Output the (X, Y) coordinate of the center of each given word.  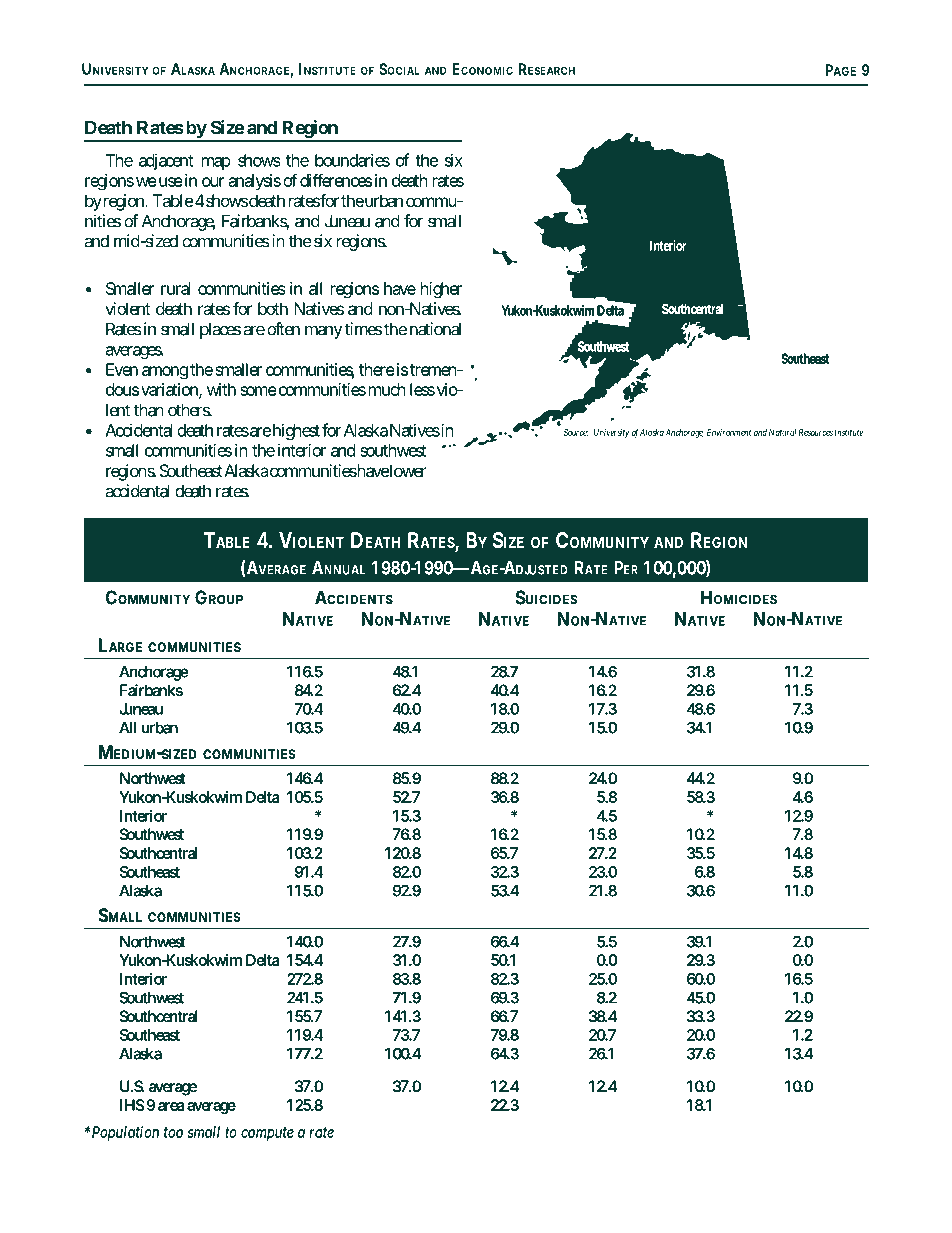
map (216, 163)
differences (336, 180)
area (171, 1106)
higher (441, 290)
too (173, 1132)
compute (267, 1134)
